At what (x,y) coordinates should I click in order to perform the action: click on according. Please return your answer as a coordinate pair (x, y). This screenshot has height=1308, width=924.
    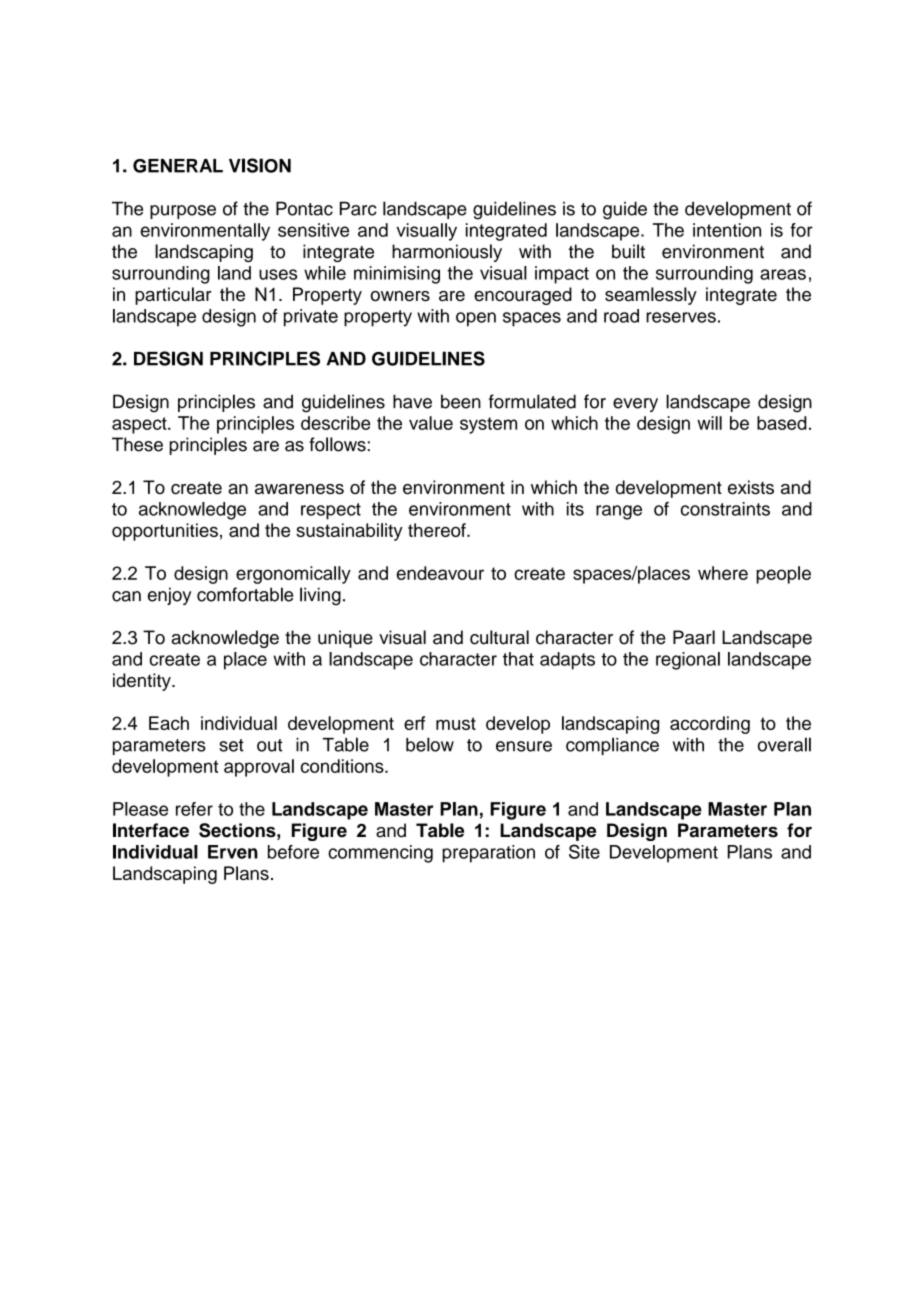
    Looking at the image, I should click on (710, 725).
